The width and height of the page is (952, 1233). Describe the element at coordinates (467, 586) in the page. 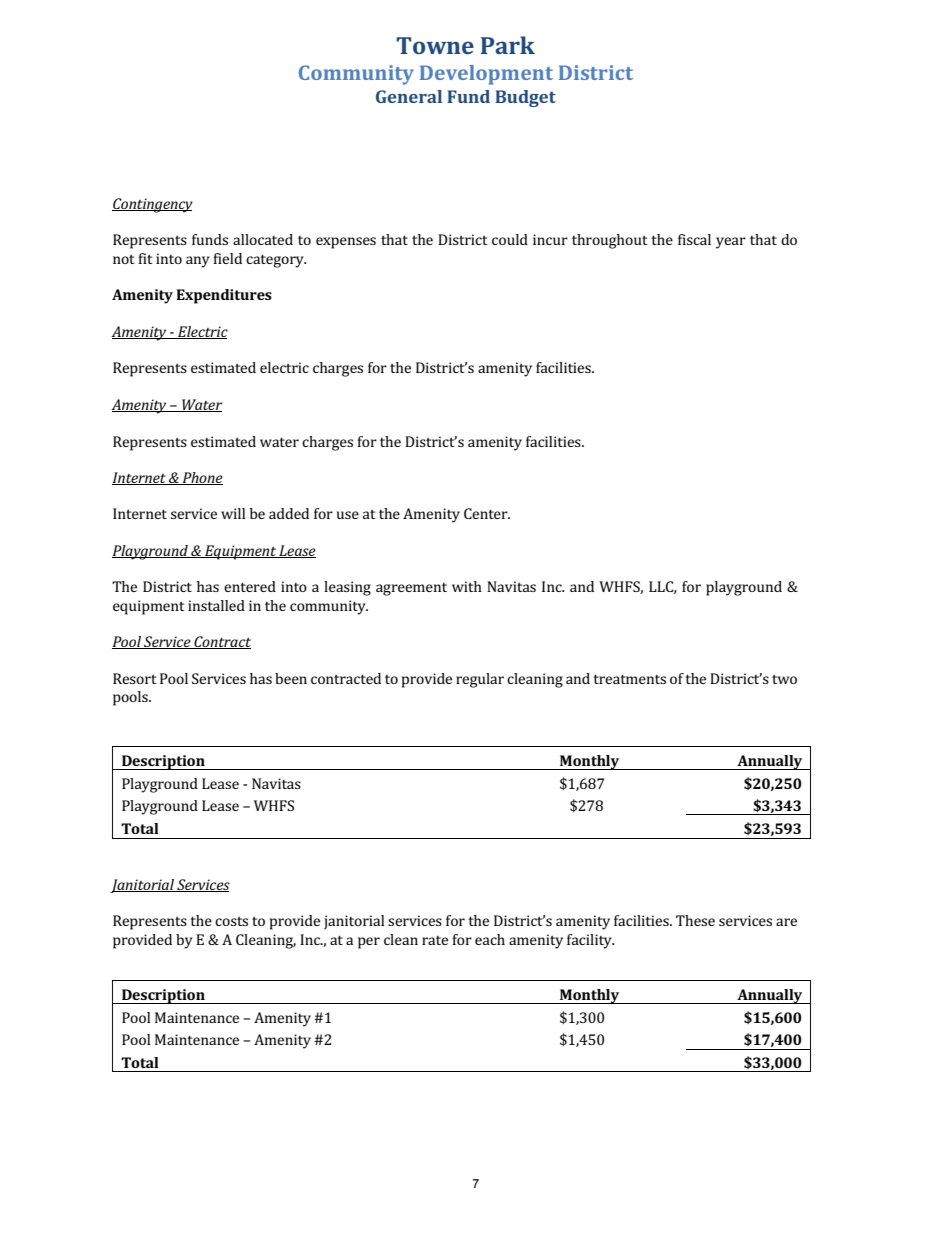

I see `with` at that location.
